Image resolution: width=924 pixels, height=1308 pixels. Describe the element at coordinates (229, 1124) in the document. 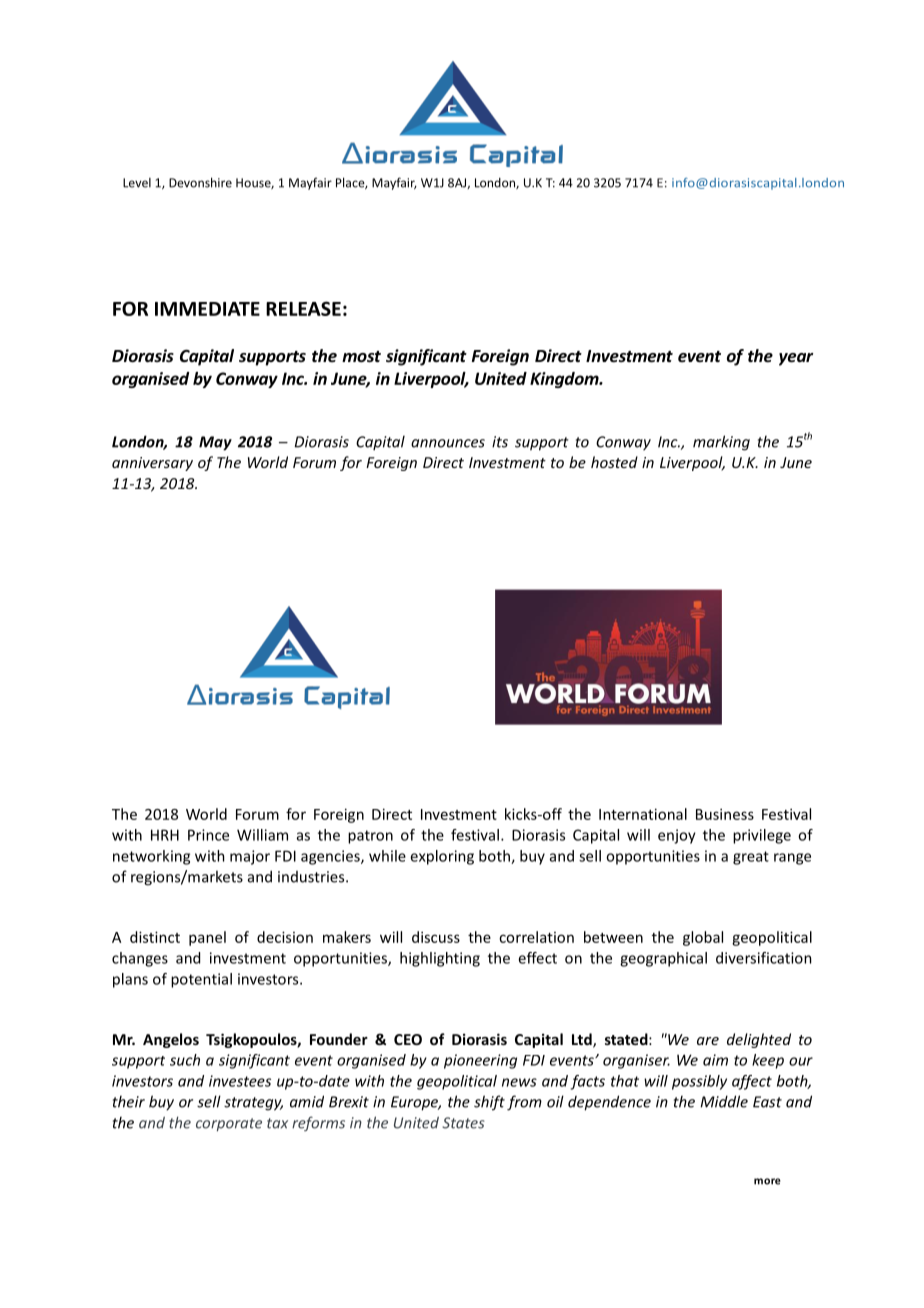

I see `corporate` at that location.
